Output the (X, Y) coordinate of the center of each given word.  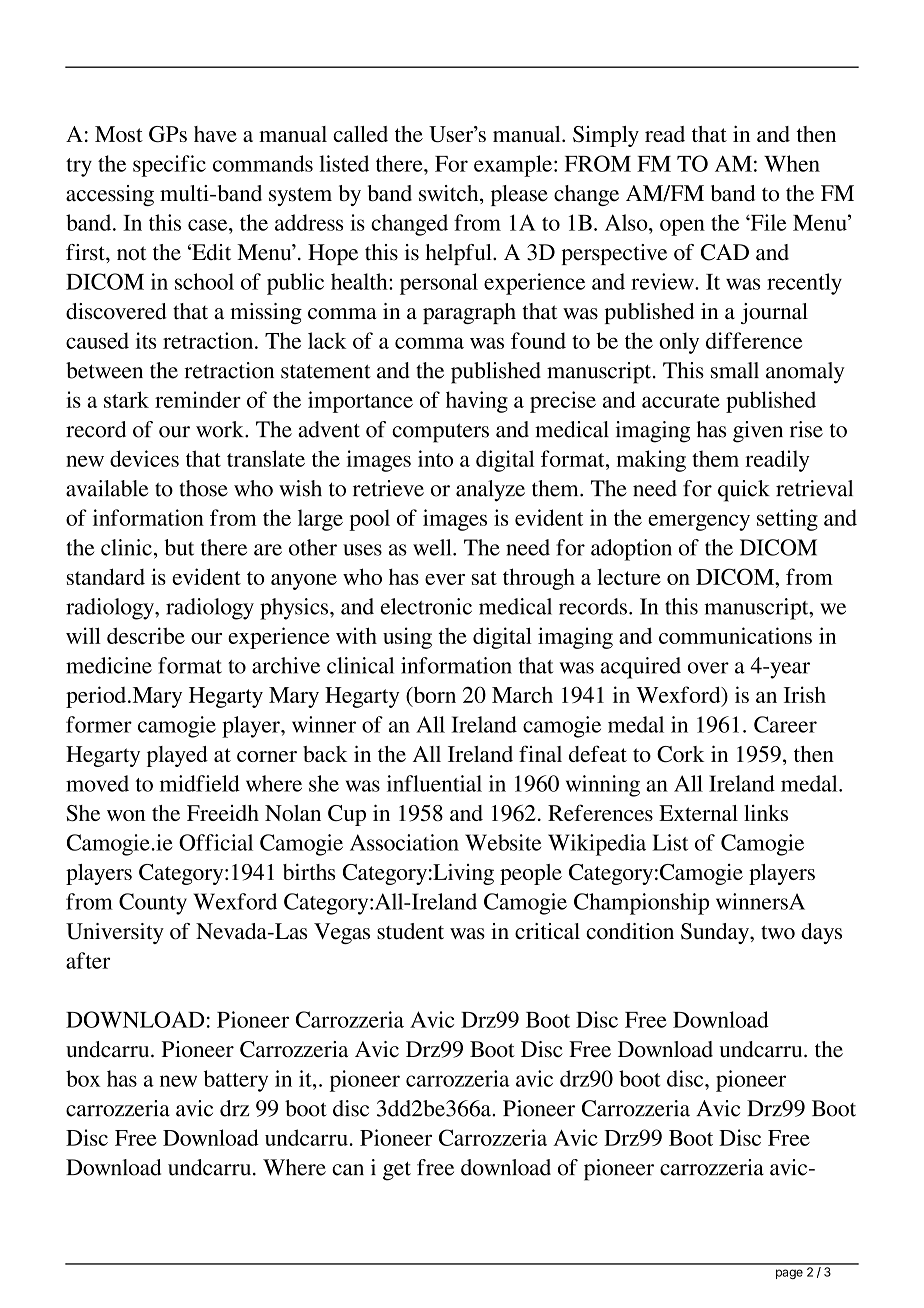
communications (735, 635)
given (758, 432)
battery (236, 1081)
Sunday (716, 933)
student (410, 931)
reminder (198, 399)
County (153, 904)
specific (169, 166)
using (407, 638)
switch (450, 194)
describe (146, 635)
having (477, 402)
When (792, 163)
